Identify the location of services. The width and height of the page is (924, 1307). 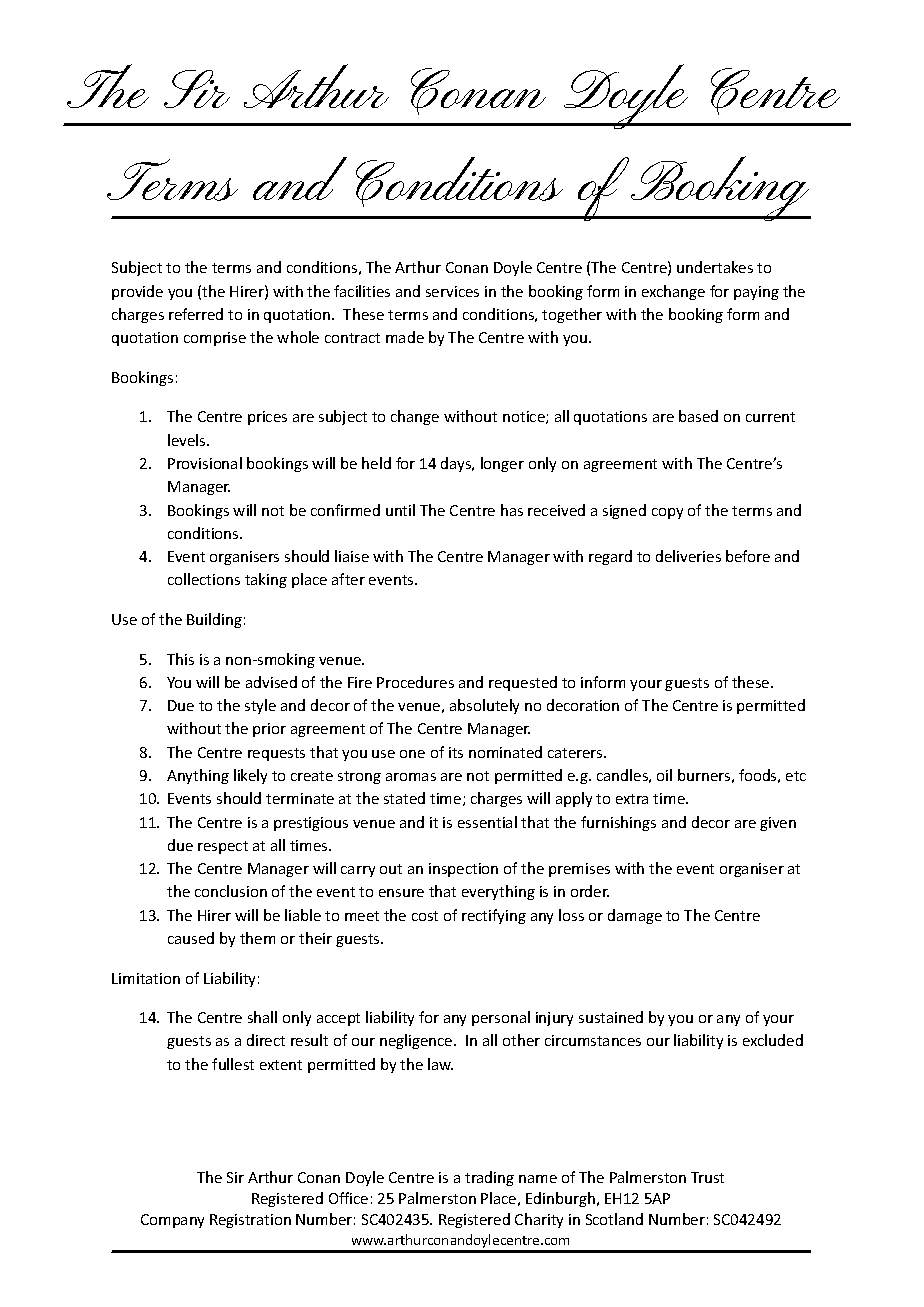
(452, 291).
